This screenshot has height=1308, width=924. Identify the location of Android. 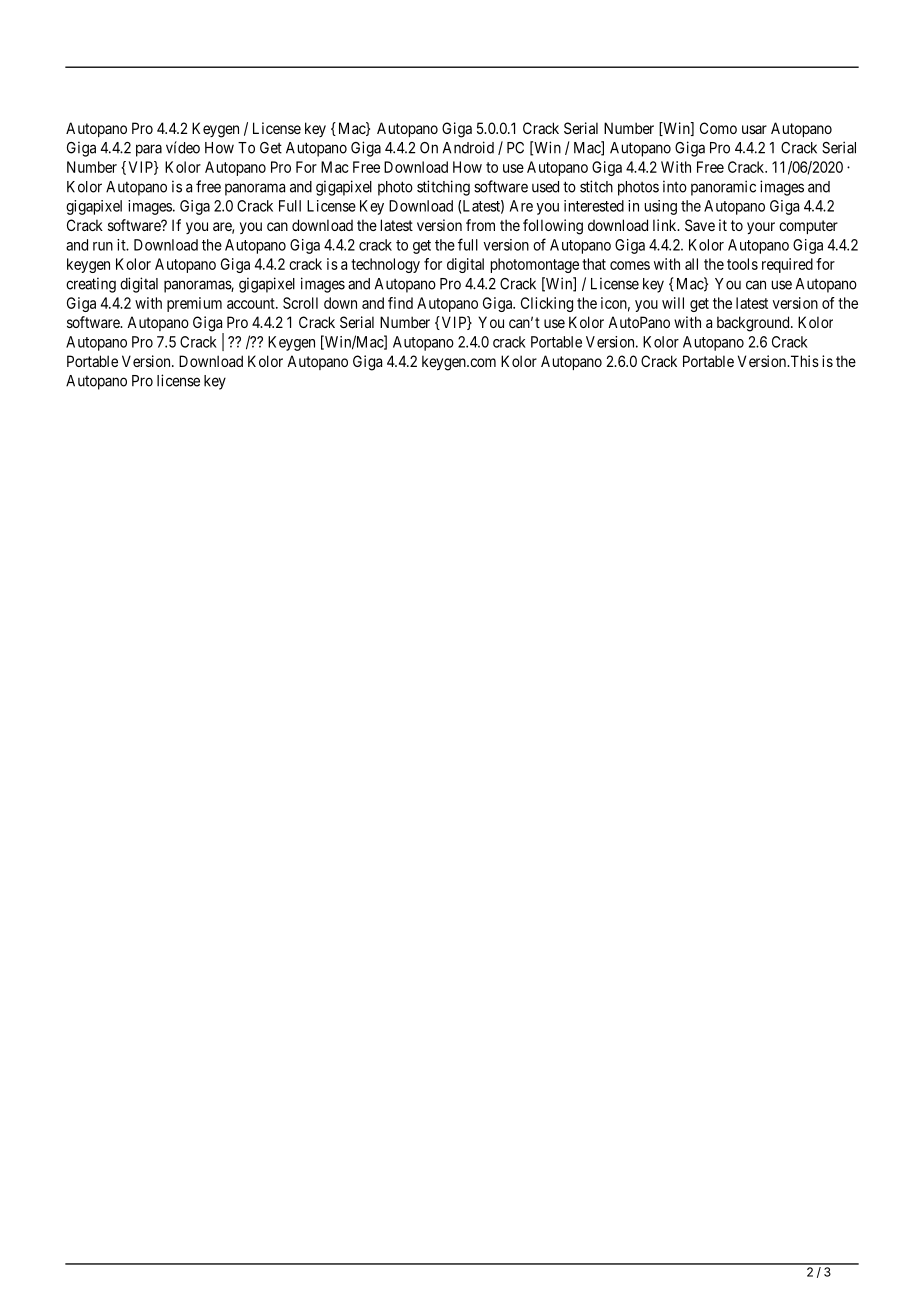
(468, 147).
